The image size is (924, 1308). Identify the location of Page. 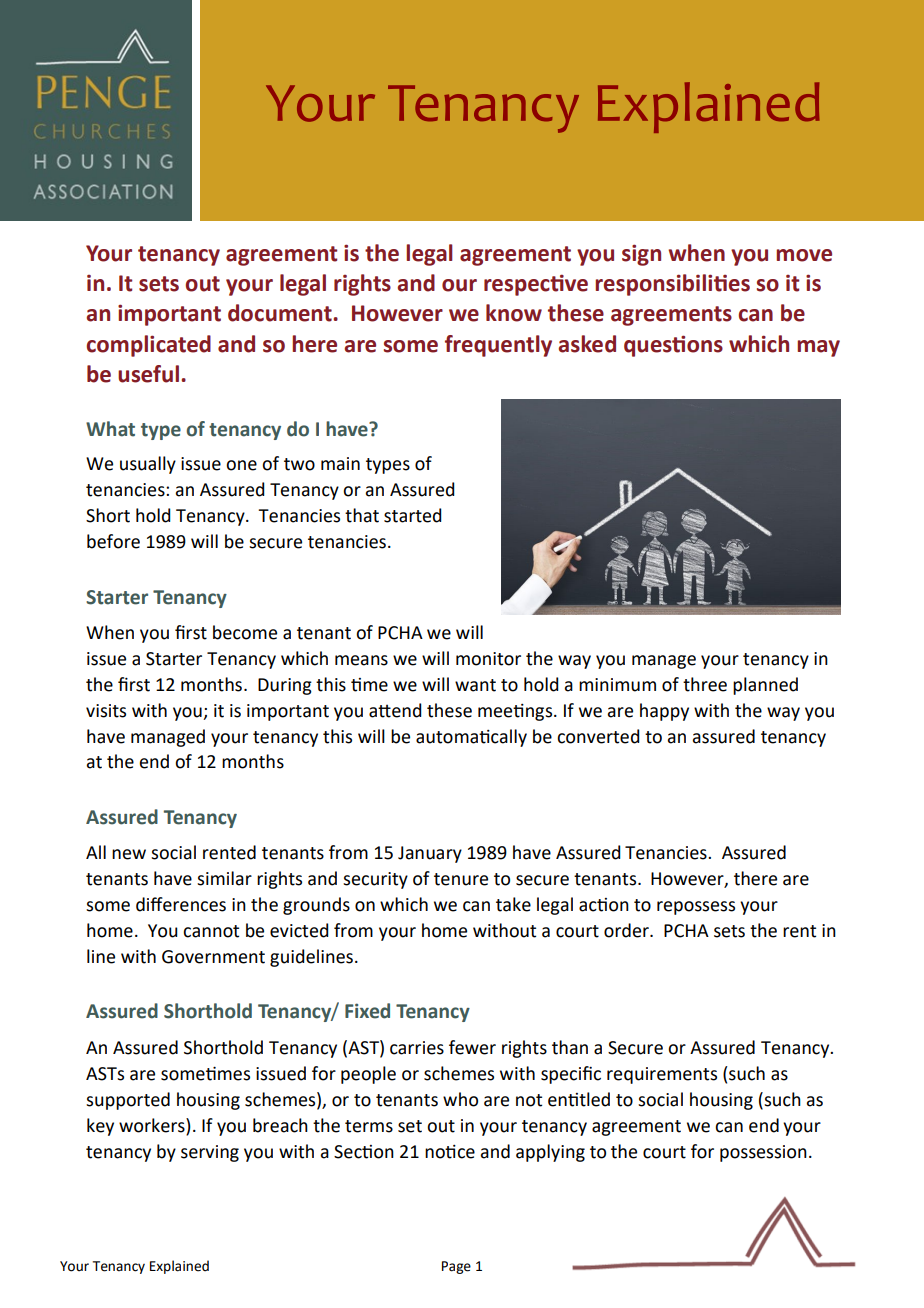
(456, 1267).
